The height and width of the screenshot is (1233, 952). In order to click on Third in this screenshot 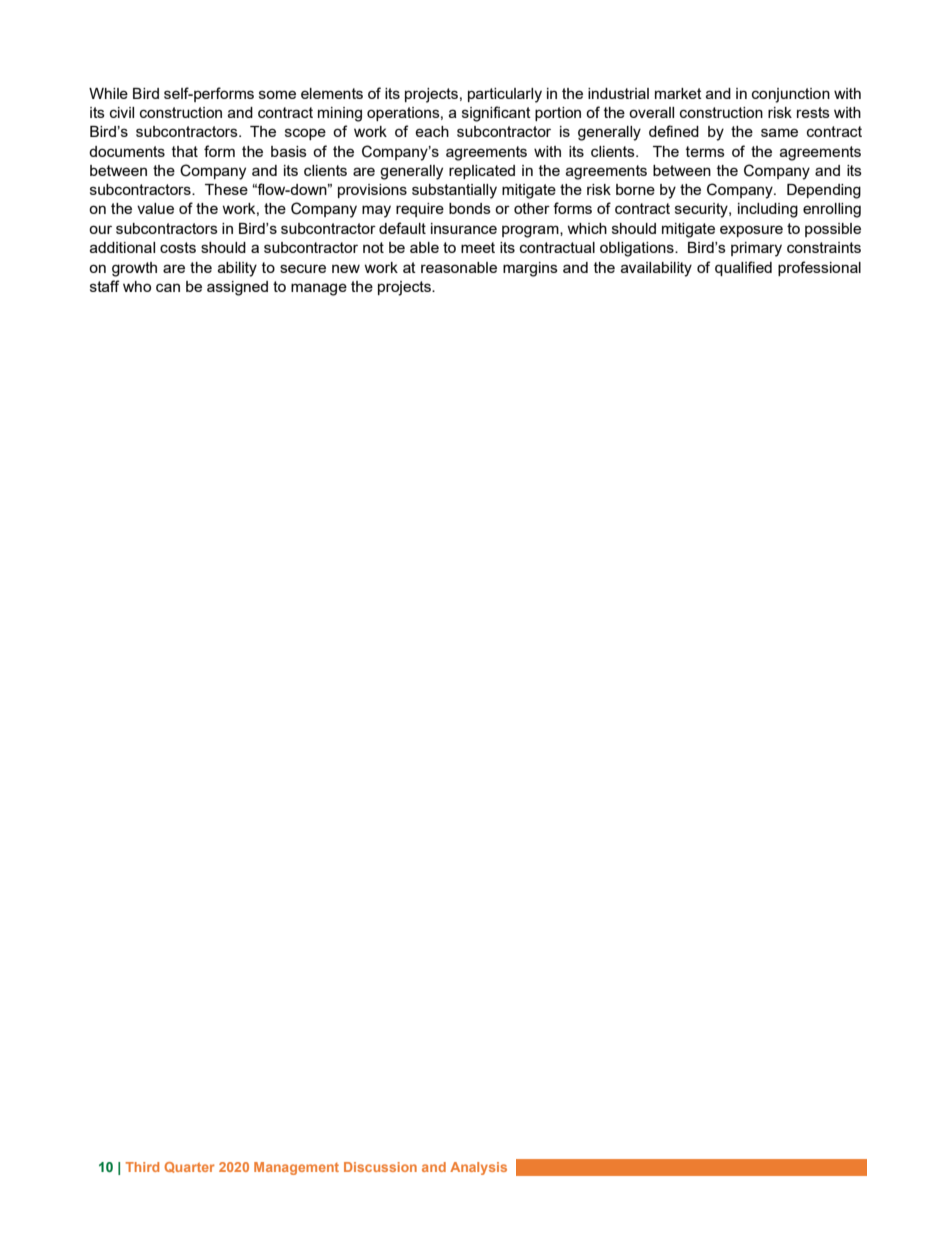, I will do `click(142, 1167)`.
